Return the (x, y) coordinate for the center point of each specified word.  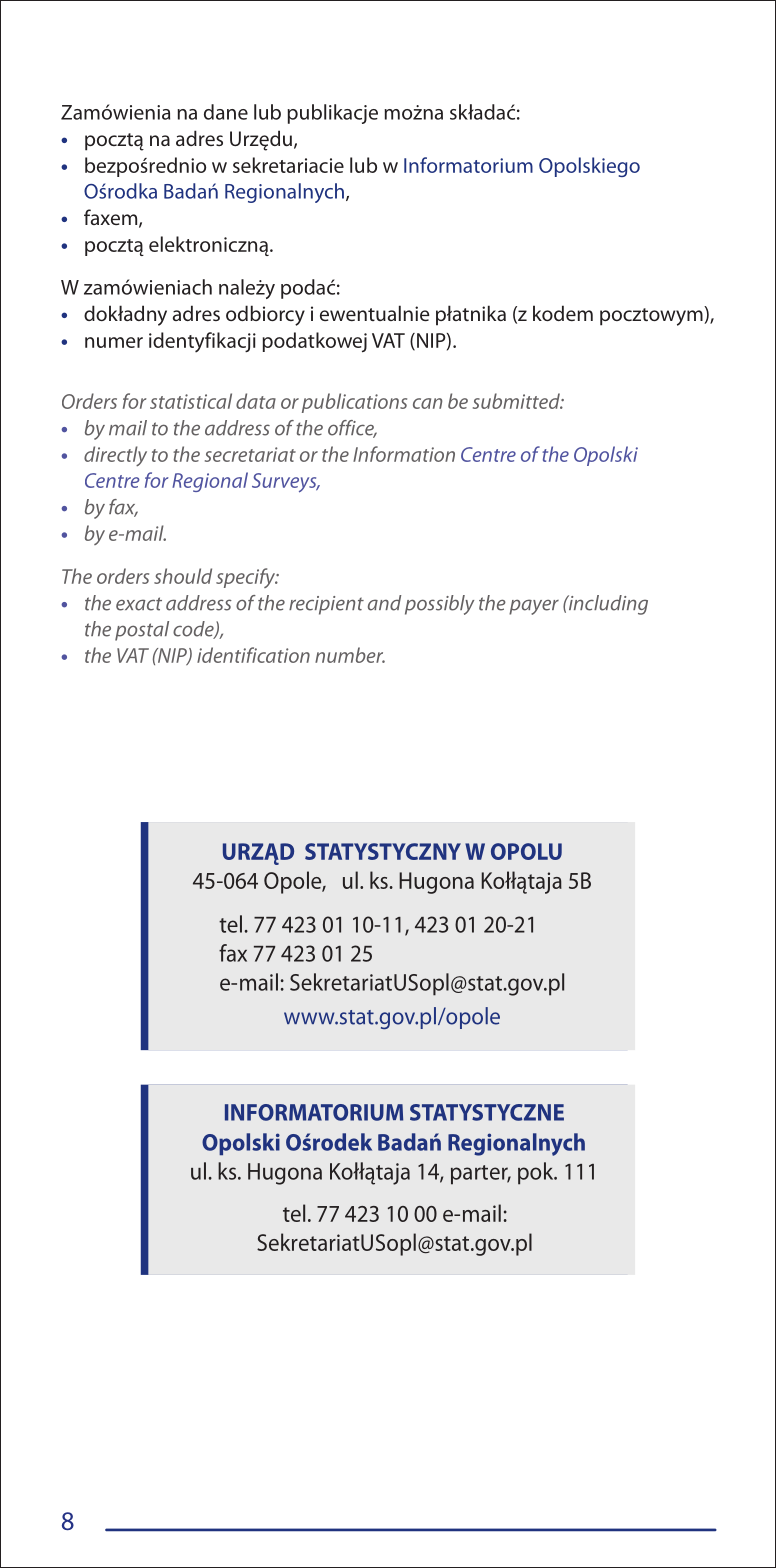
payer (534, 607)
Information (404, 454)
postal (142, 631)
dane (226, 112)
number (350, 655)
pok (537, 1173)
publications (354, 403)
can (427, 403)
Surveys (285, 483)
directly (115, 456)
